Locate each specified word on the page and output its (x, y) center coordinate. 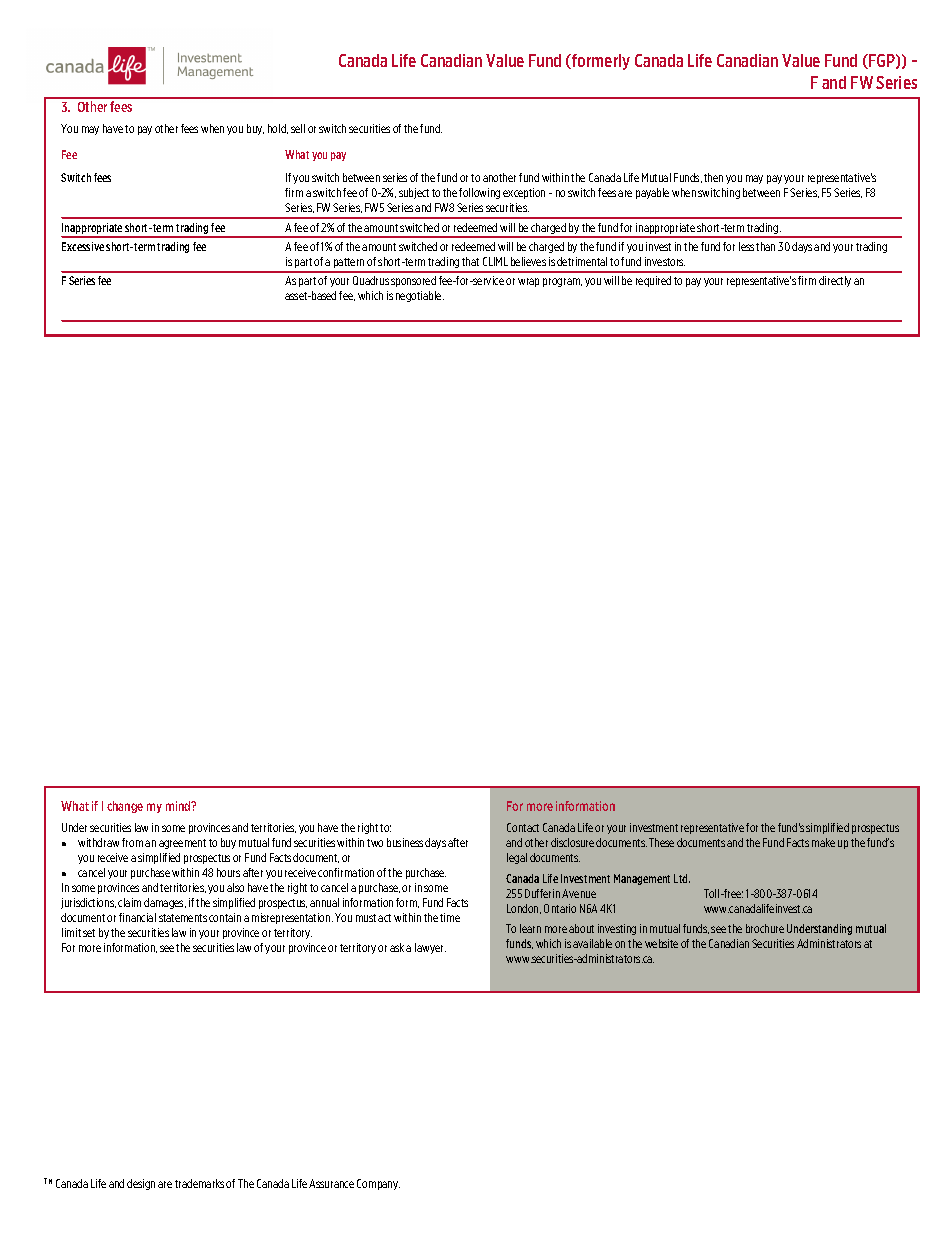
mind (179, 806)
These (661, 842)
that (470, 261)
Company (378, 1184)
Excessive (83, 246)
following (479, 193)
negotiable (420, 296)
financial (137, 917)
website (661, 943)
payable (652, 193)
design (141, 1184)
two (375, 843)
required (653, 281)
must (366, 918)
